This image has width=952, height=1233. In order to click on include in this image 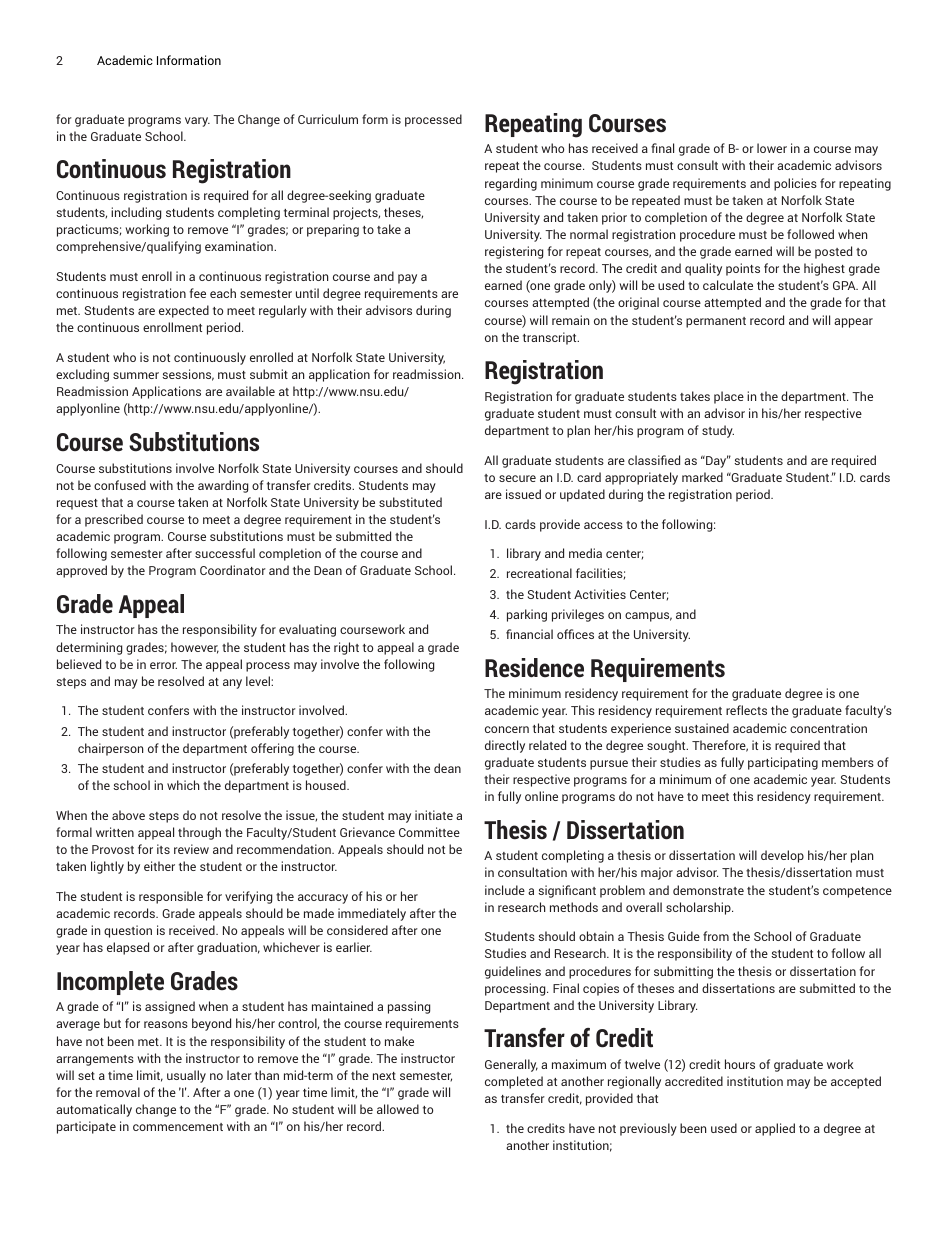, I will do `click(505, 890)`.
